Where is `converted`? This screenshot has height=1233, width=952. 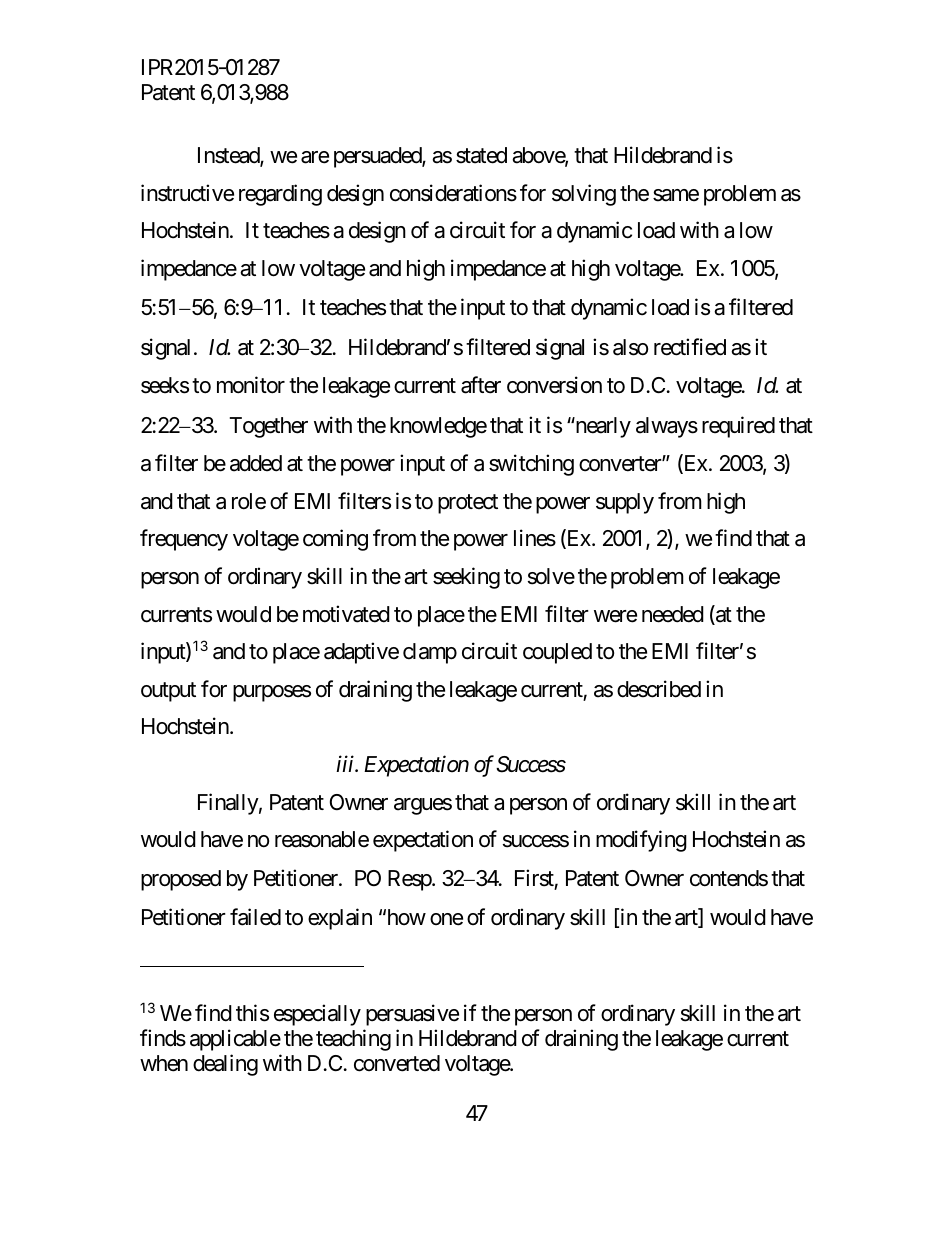
converted is located at coordinates (397, 1063).
